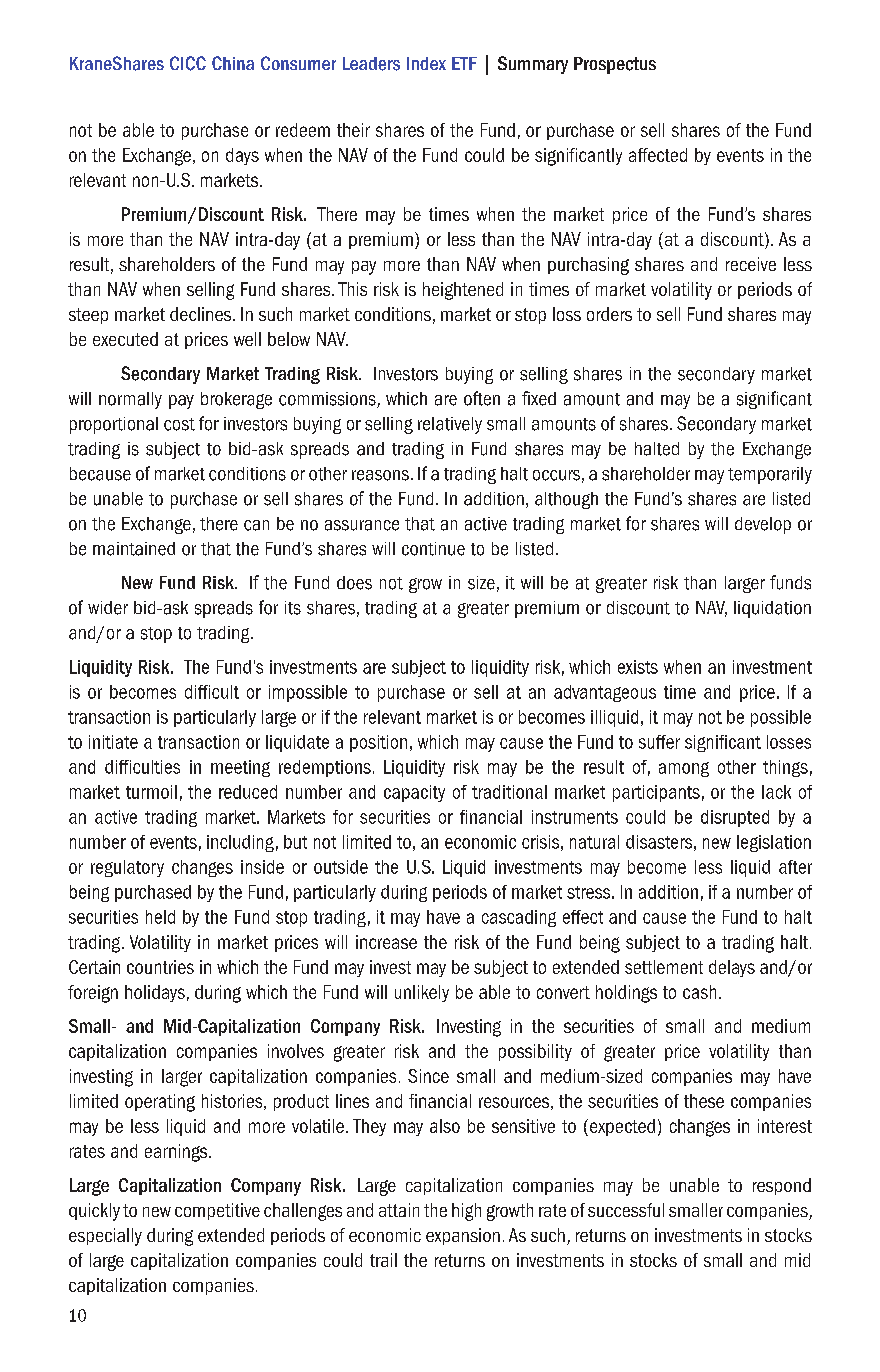 The width and height of the image is (880, 1372). What do you see at coordinates (233, 63) in the image?
I see `China` at bounding box center [233, 63].
